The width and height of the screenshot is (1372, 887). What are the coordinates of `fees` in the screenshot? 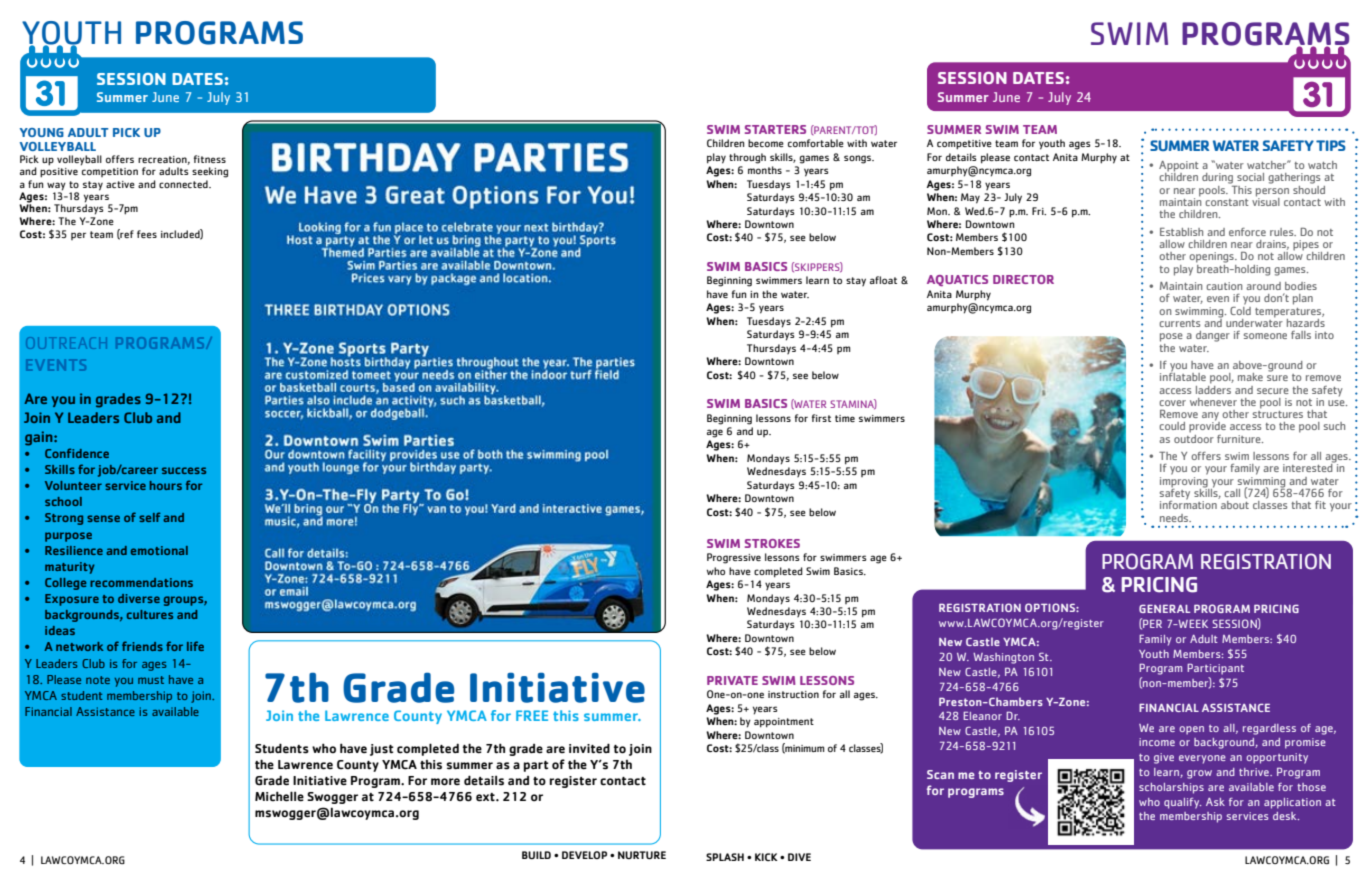 It's located at (147, 234).
